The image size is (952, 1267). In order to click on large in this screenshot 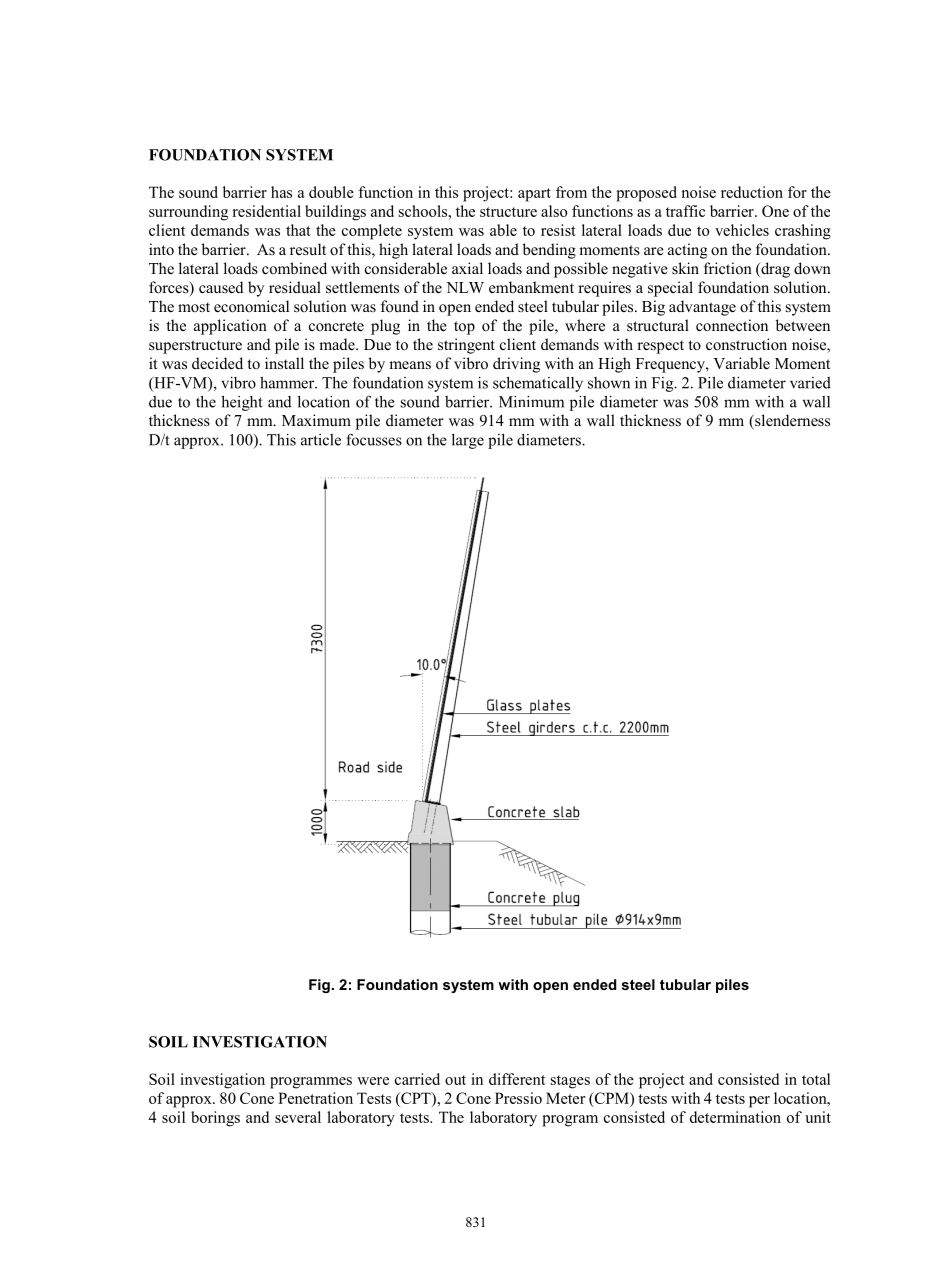, I will do `click(468, 441)`.
